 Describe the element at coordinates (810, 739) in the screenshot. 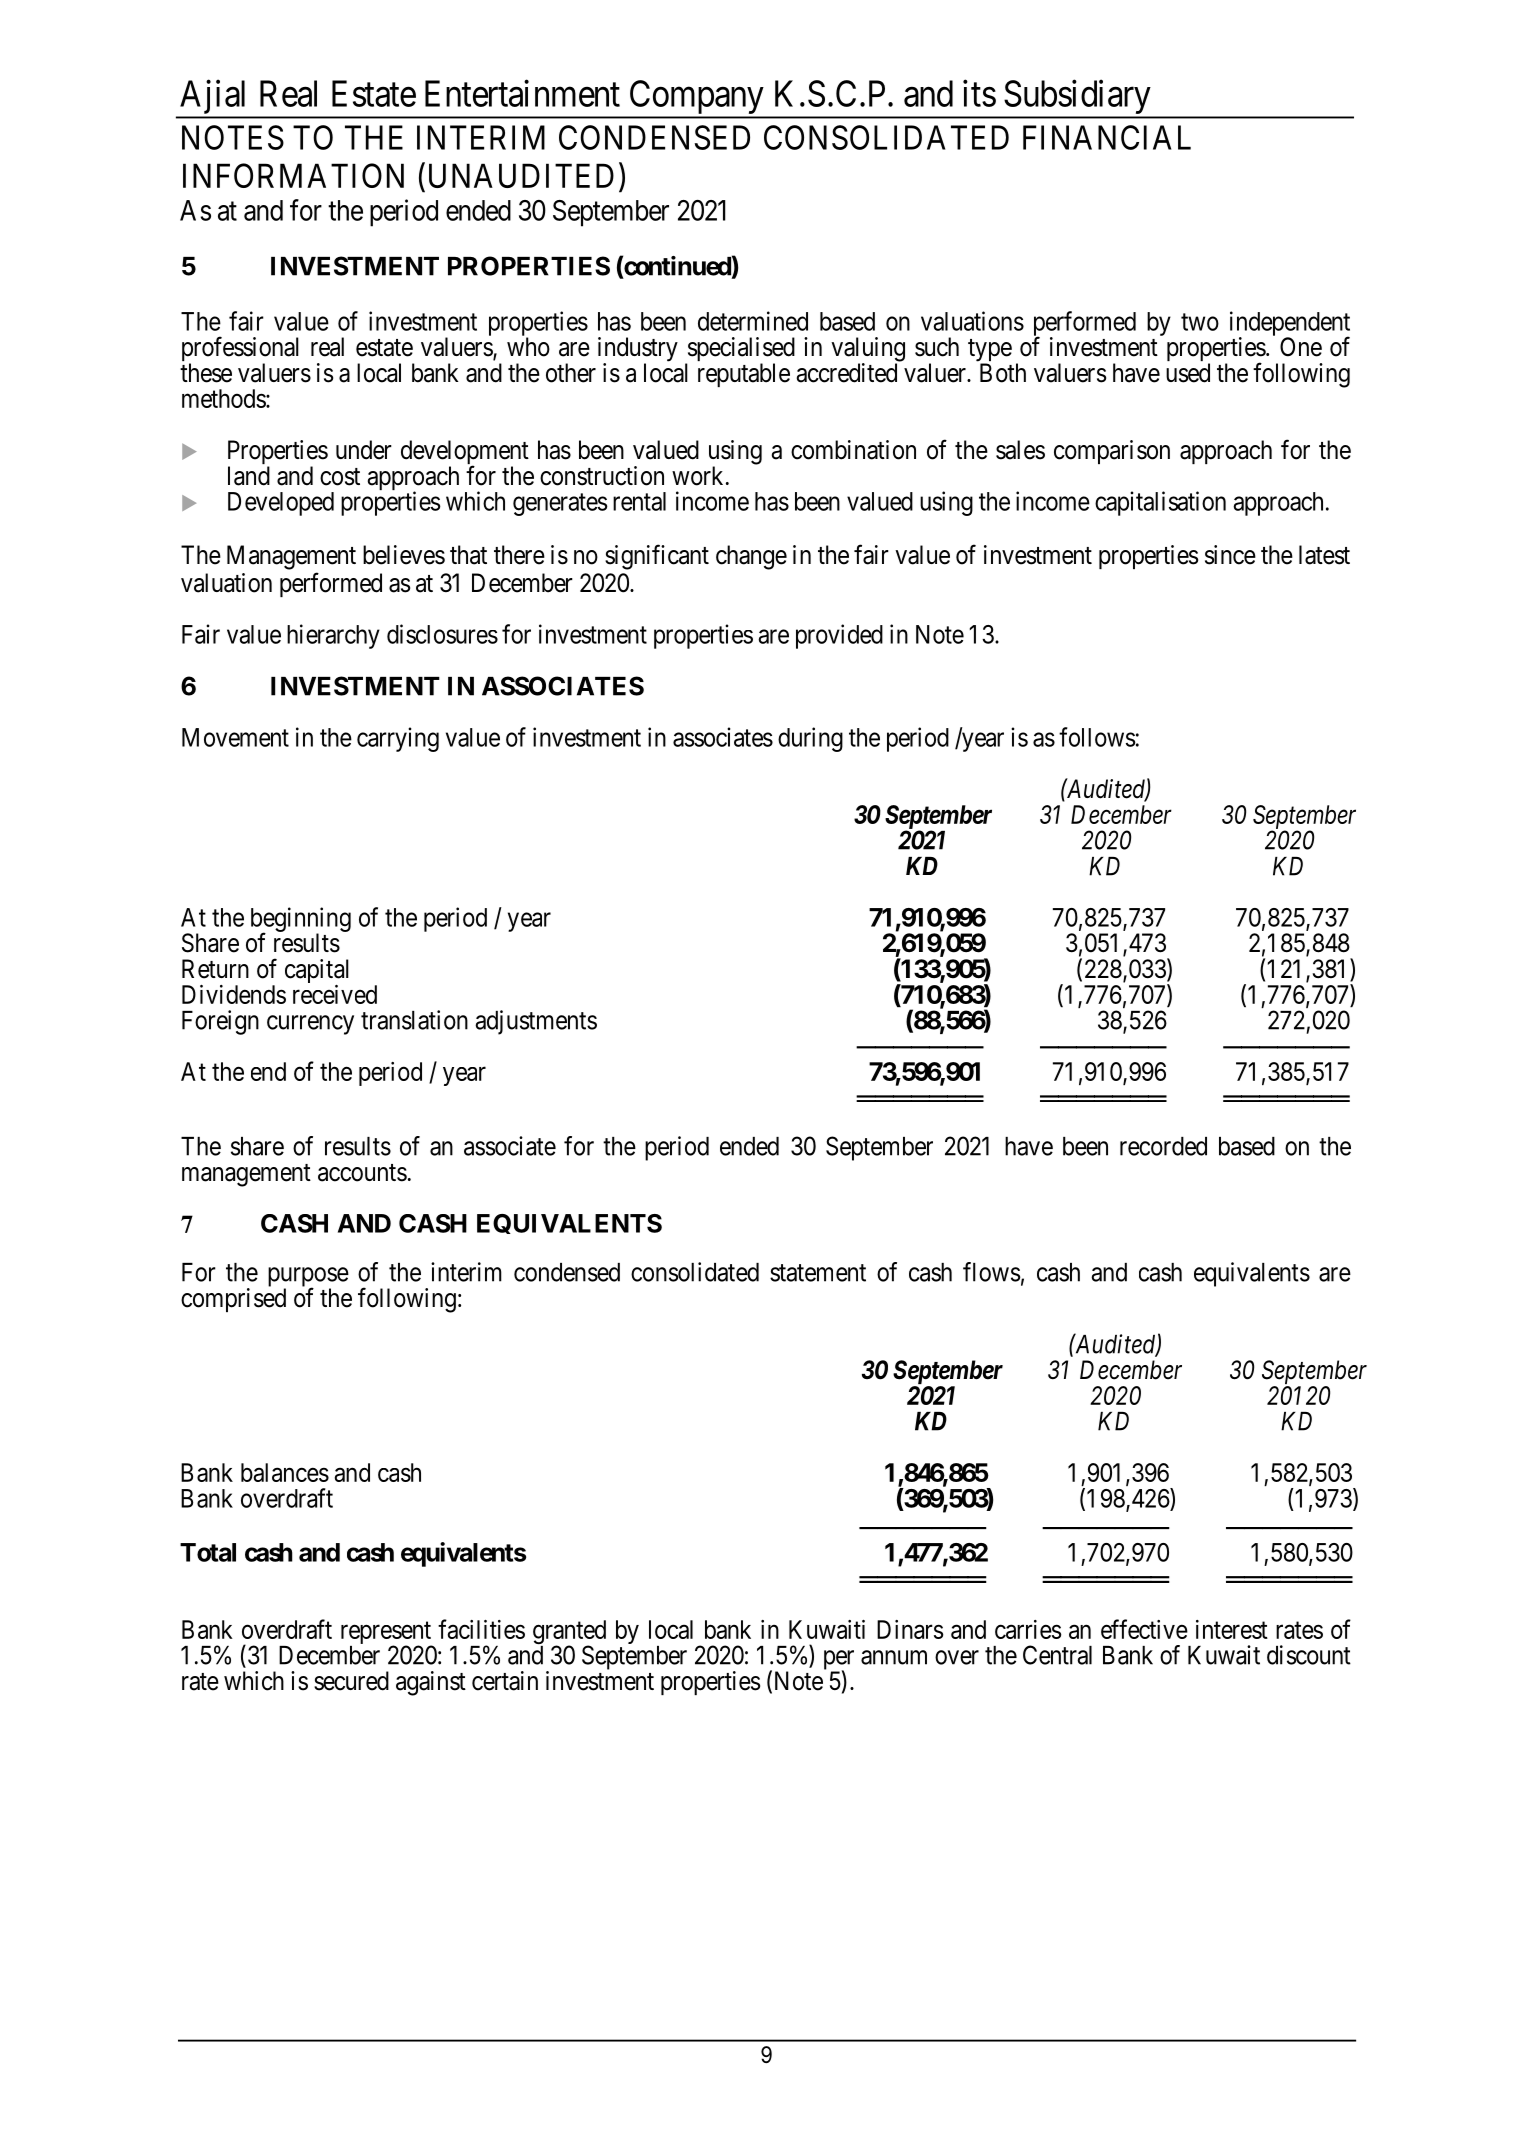

I see `during` at that location.
